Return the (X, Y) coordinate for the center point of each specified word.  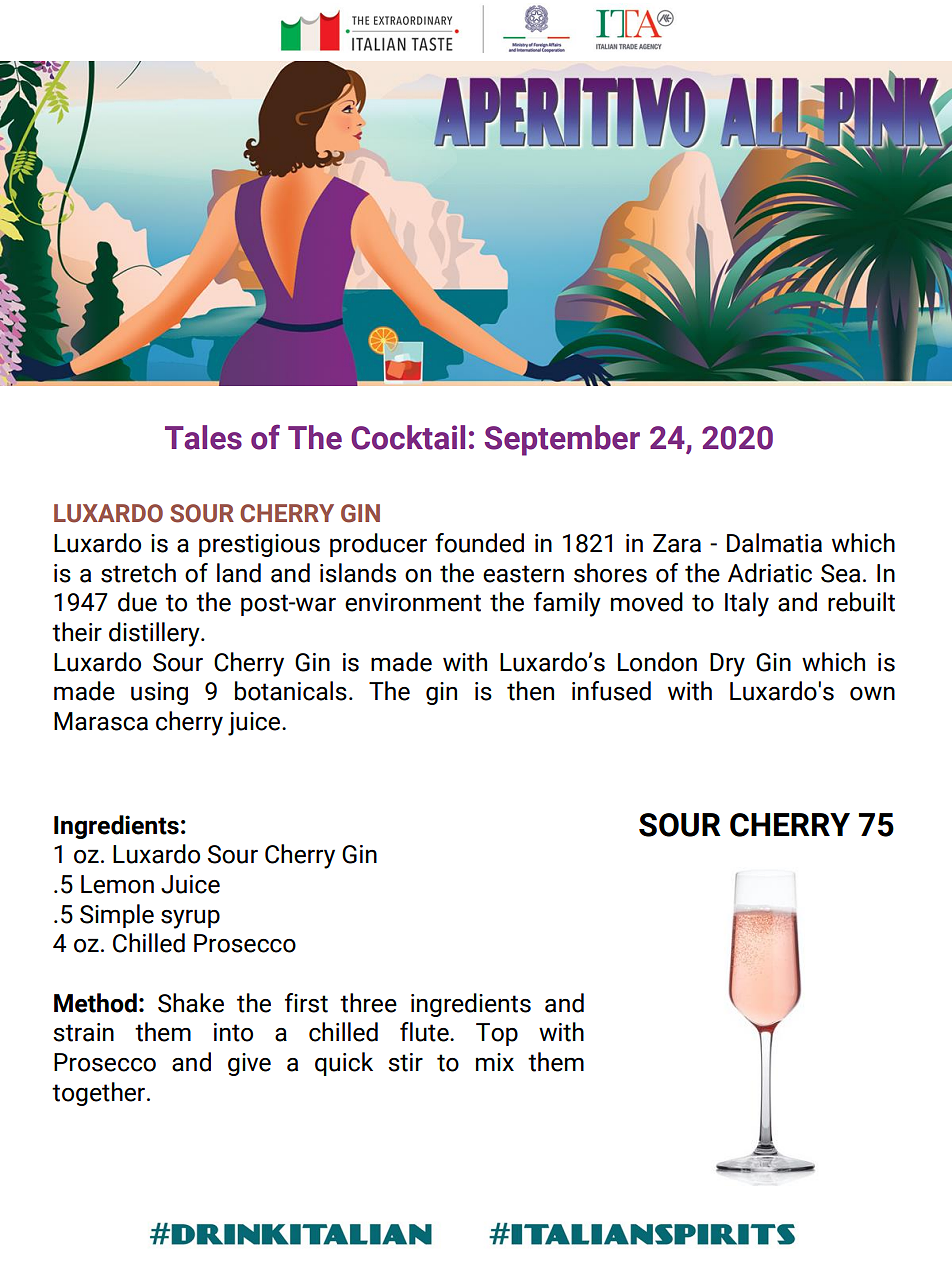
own (872, 694)
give (249, 1064)
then (530, 691)
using (159, 693)
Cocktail (408, 437)
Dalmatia (774, 543)
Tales (203, 437)
